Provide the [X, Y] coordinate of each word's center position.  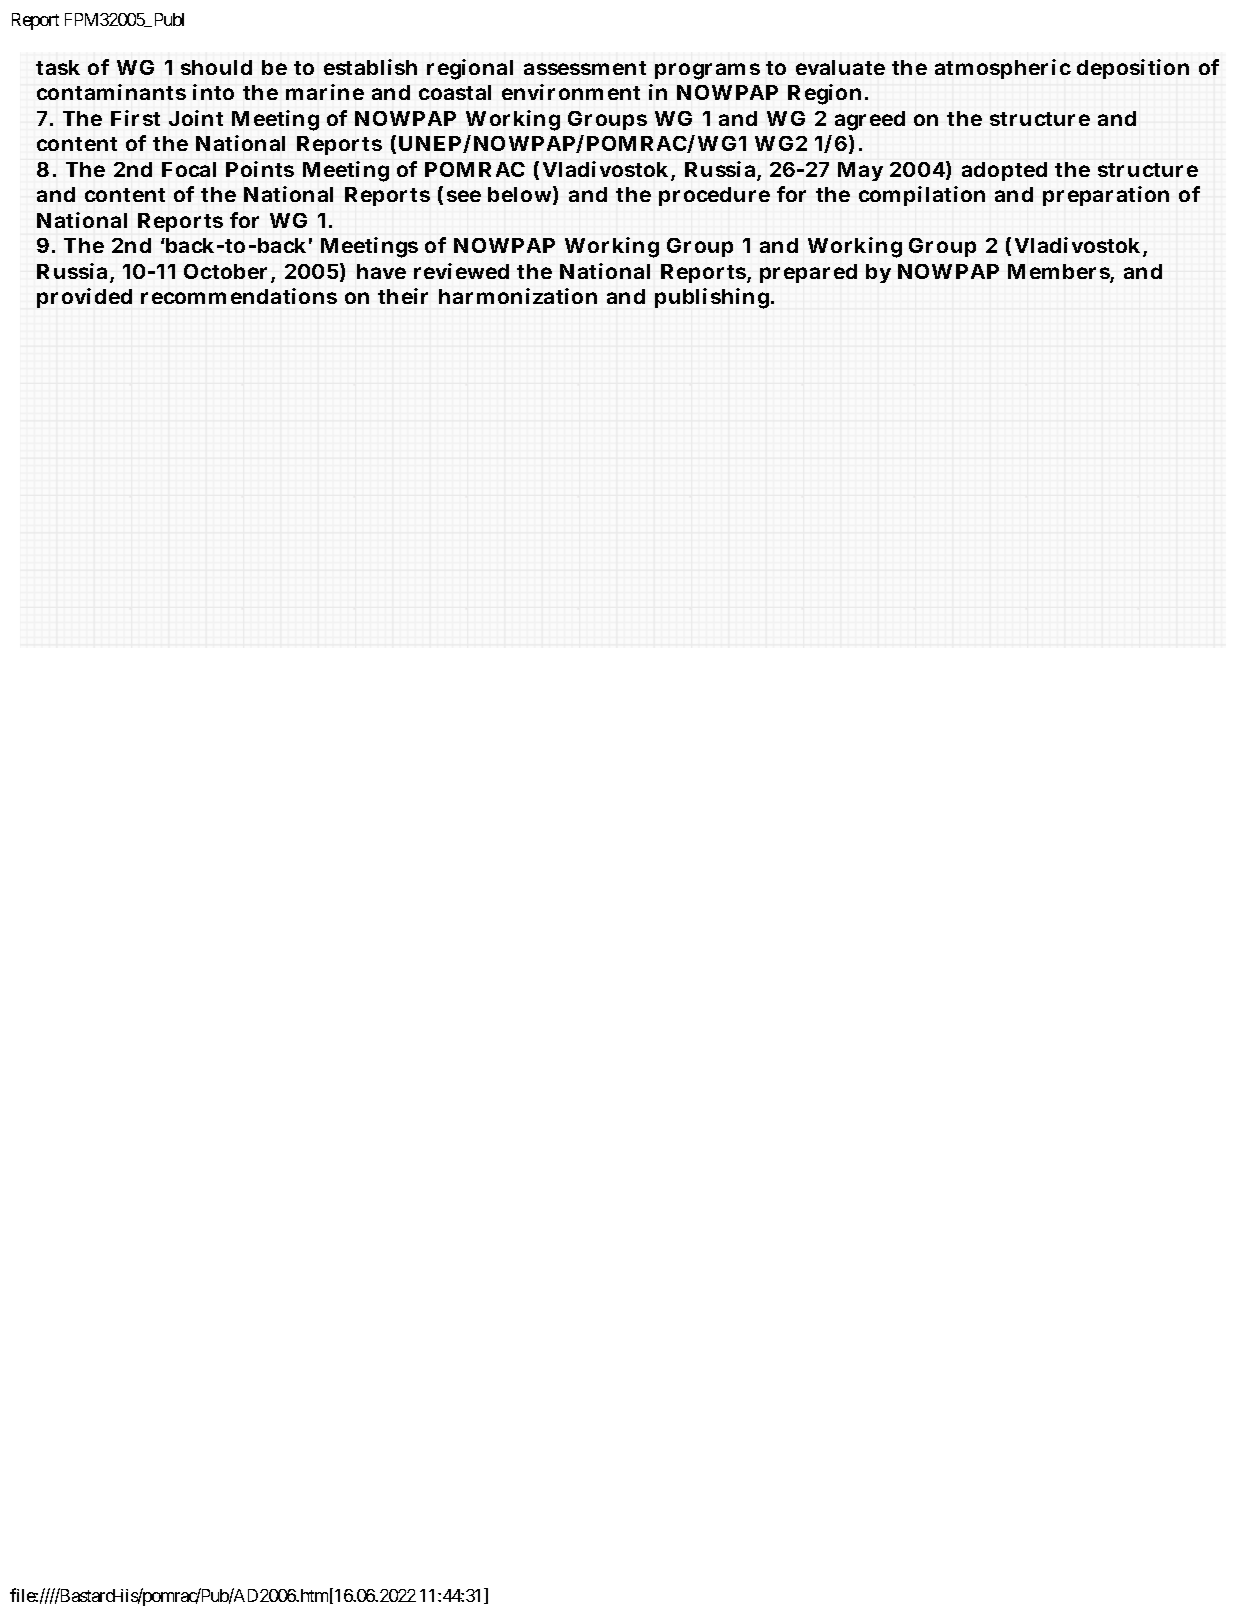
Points [260, 169]
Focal [189, 169]
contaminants [111, 92]
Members [1061, 273]
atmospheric [1003, 69]
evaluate [840, 67]
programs [707, 71]
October [229, 273]
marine [325, 92]
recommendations [239, 296]
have [381, 271]
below [523, 195]
